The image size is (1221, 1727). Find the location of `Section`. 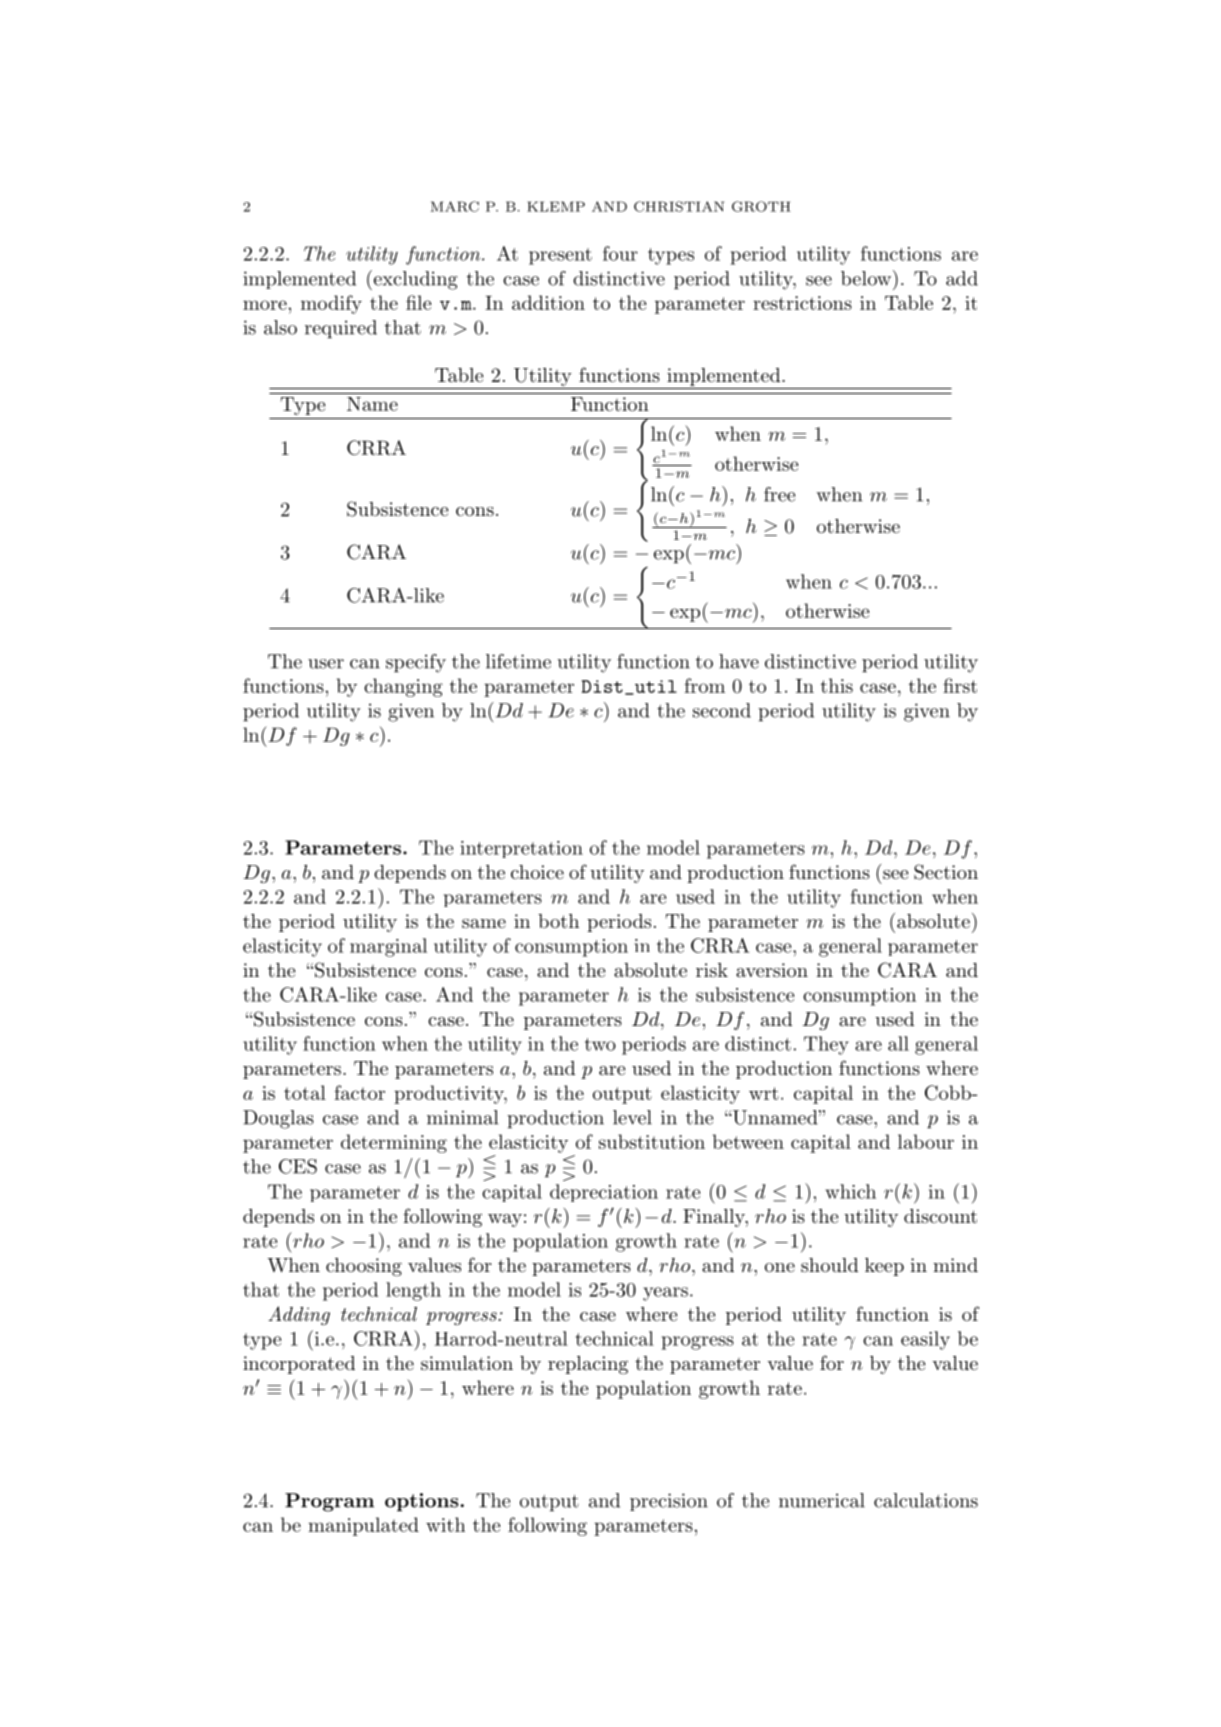

Section is located at coordinates (946, 872).
